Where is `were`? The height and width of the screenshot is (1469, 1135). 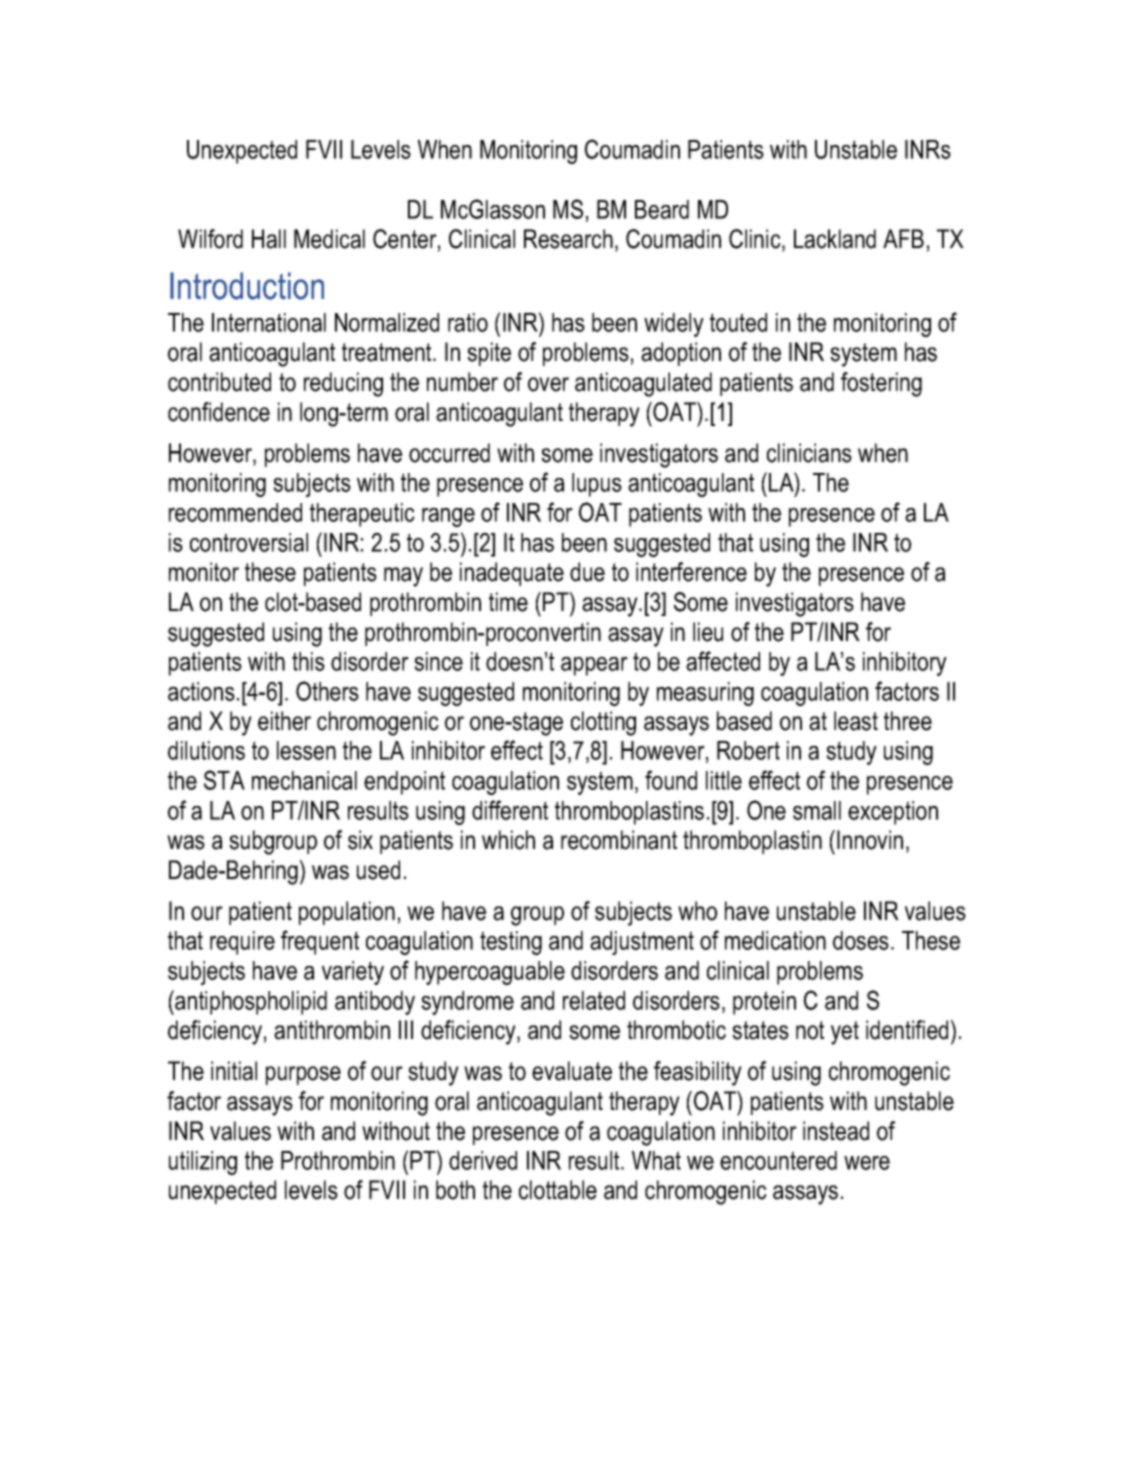
were is located at coordinates (867, 1163).
